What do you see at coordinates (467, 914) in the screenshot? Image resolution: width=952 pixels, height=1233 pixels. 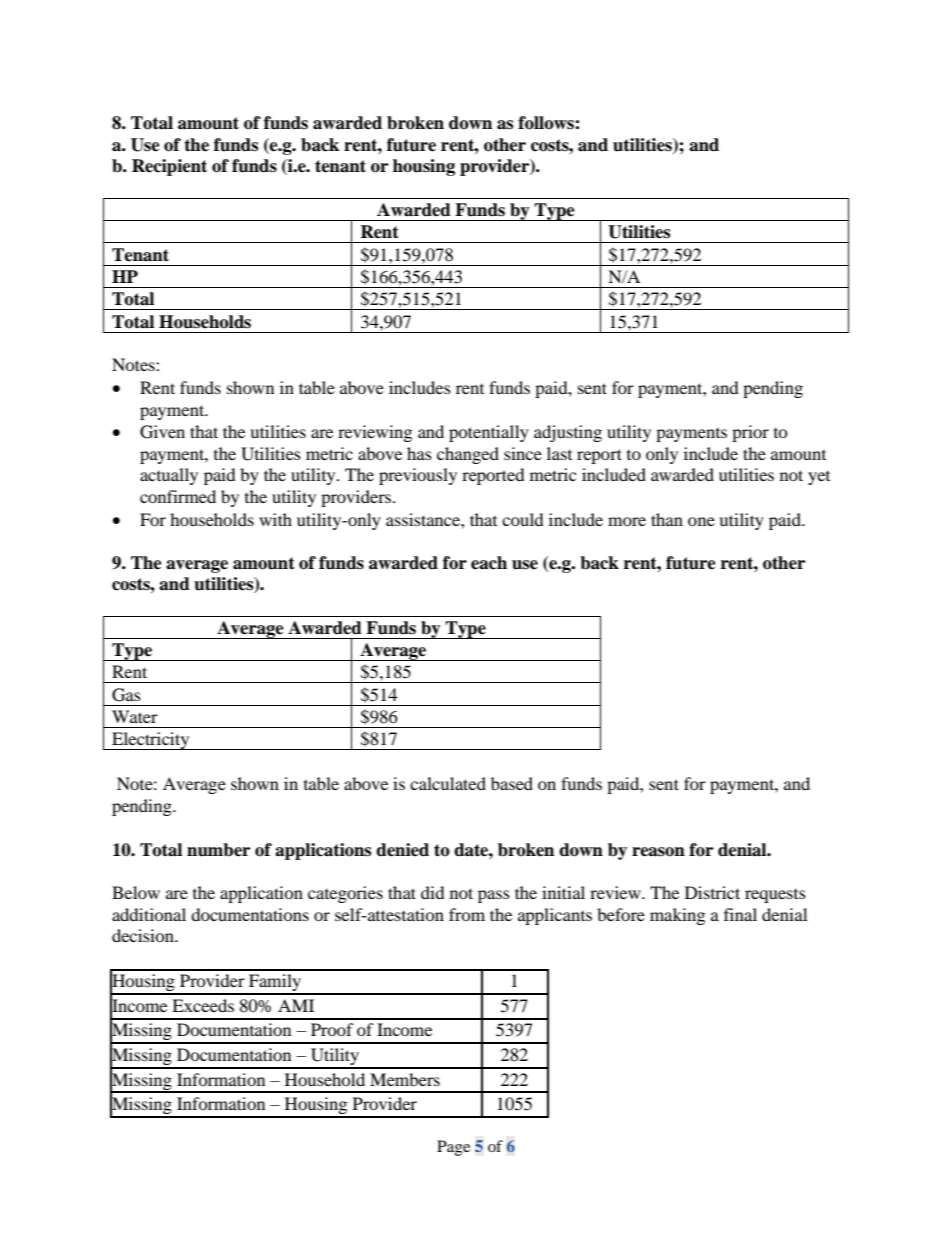 I see `from` at bounding box center [467, 914].
